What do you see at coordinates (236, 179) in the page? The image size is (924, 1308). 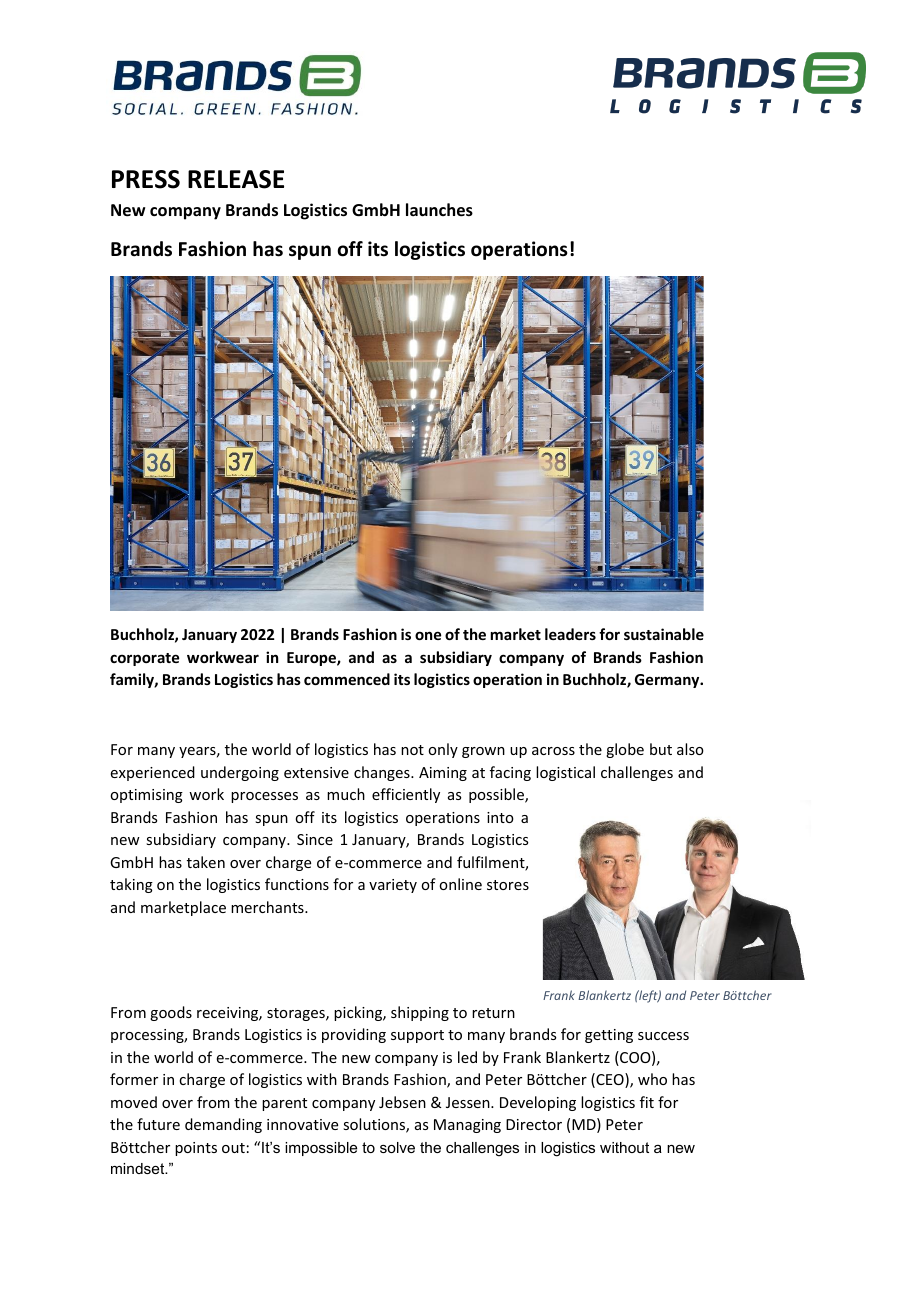 I see `RELEASE` at bounding box center [236, 179].
